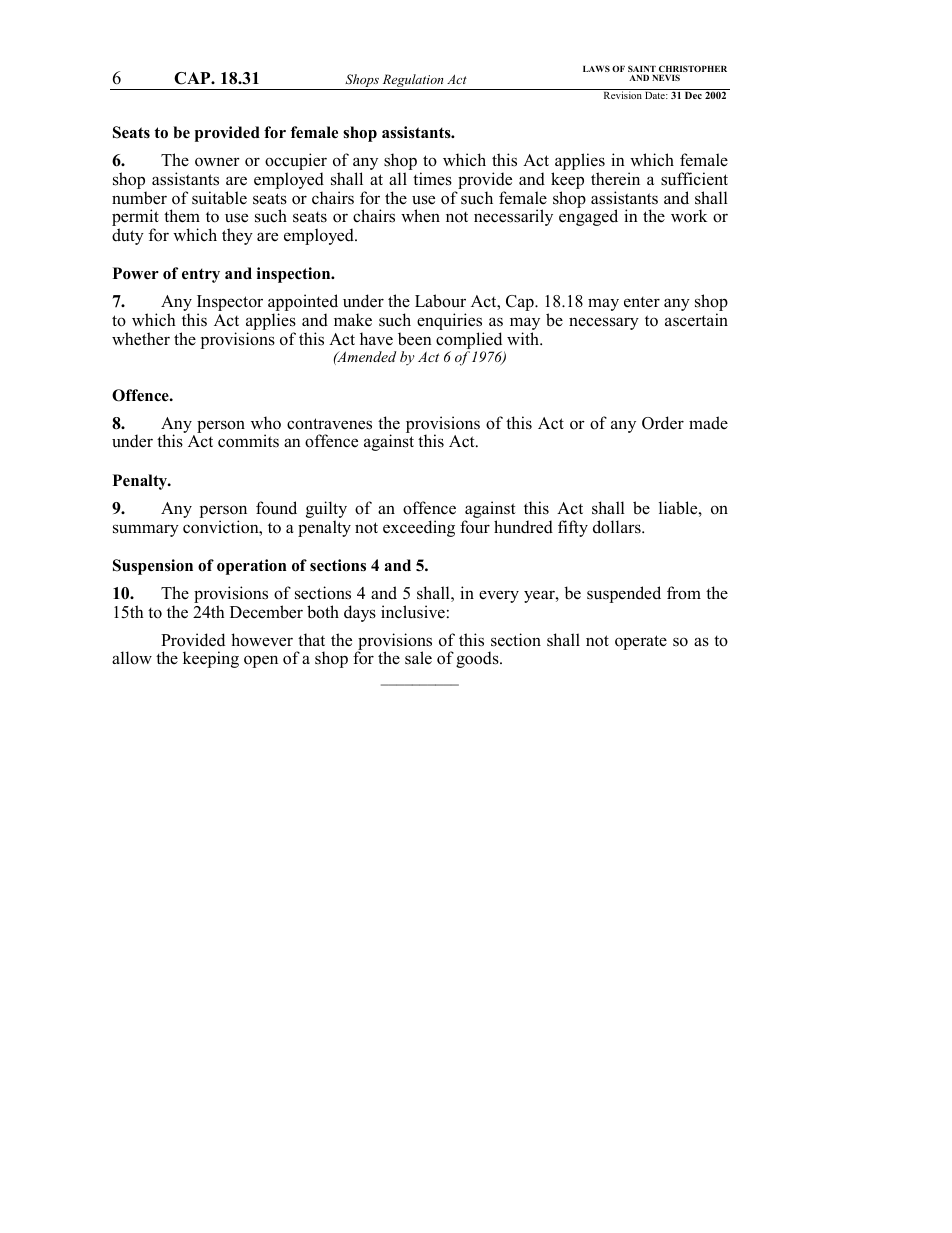 This page has height=1233, width=952. What do you see at coordinates (418, 658) in the page?
I see `sale` at bounding box center [418, 658].
